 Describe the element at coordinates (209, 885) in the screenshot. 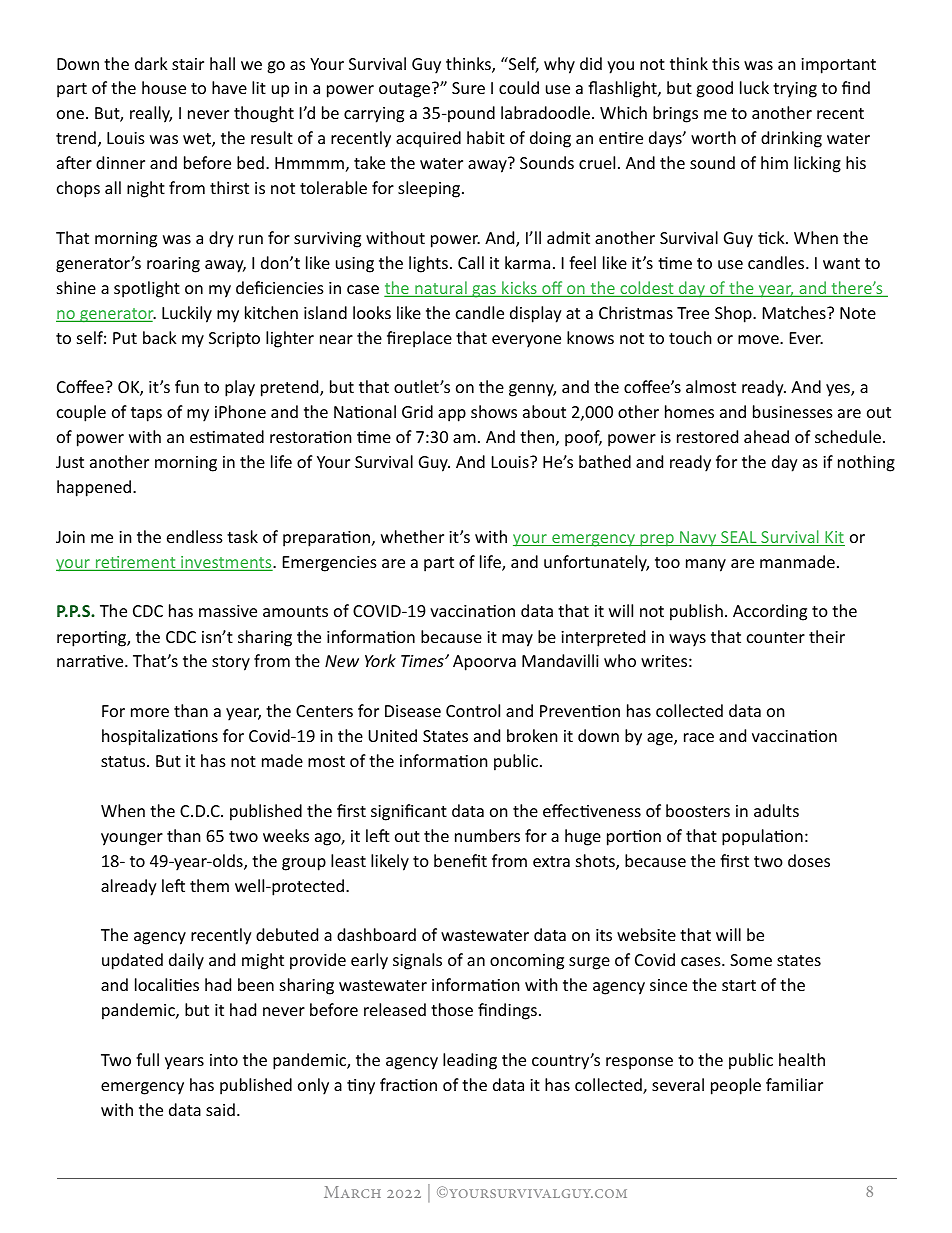

I see `them` at that location.
